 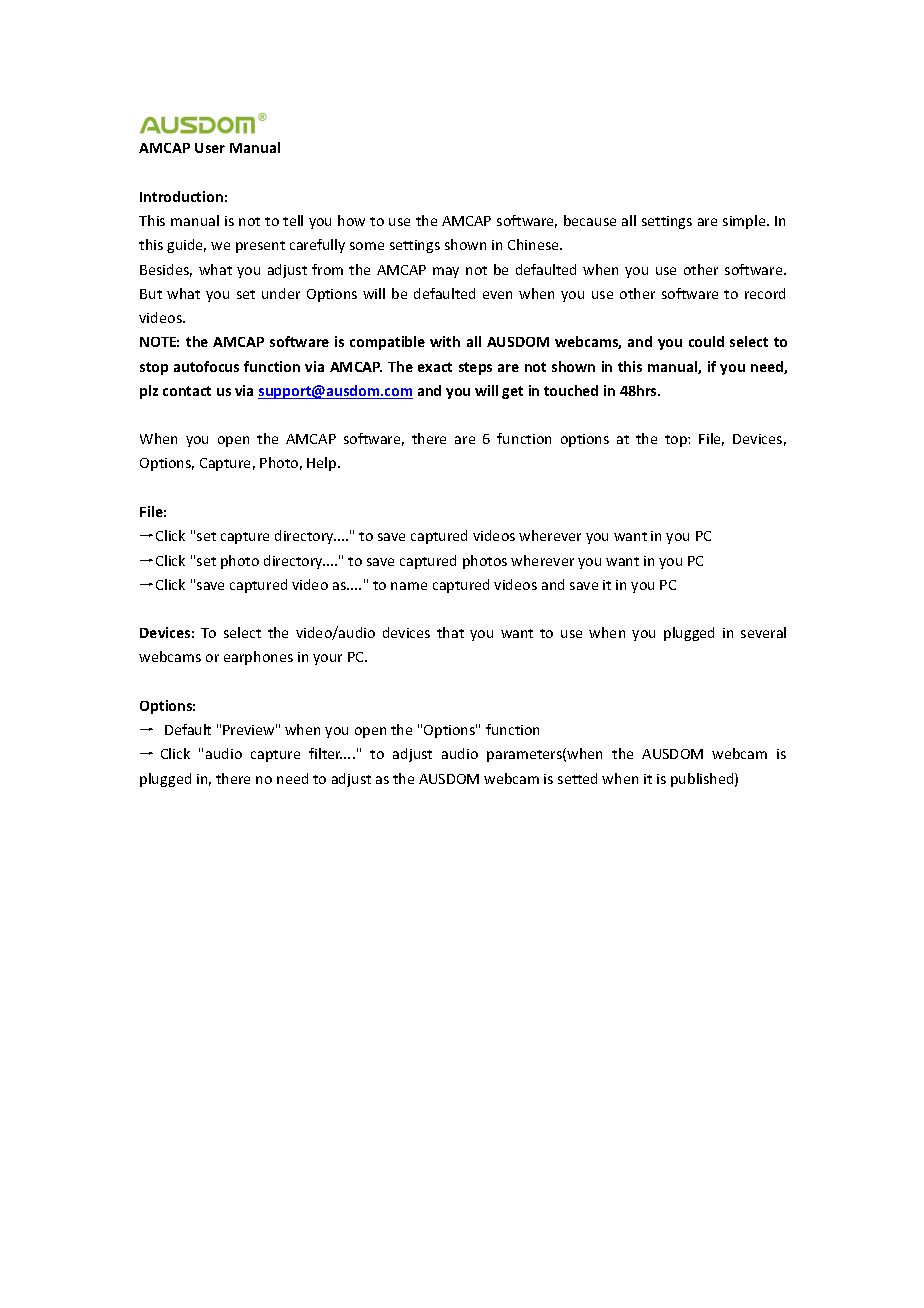 What do you see at coordinates (745, 222) in the document?
I see `simple` at bounding box center [745, 222].
